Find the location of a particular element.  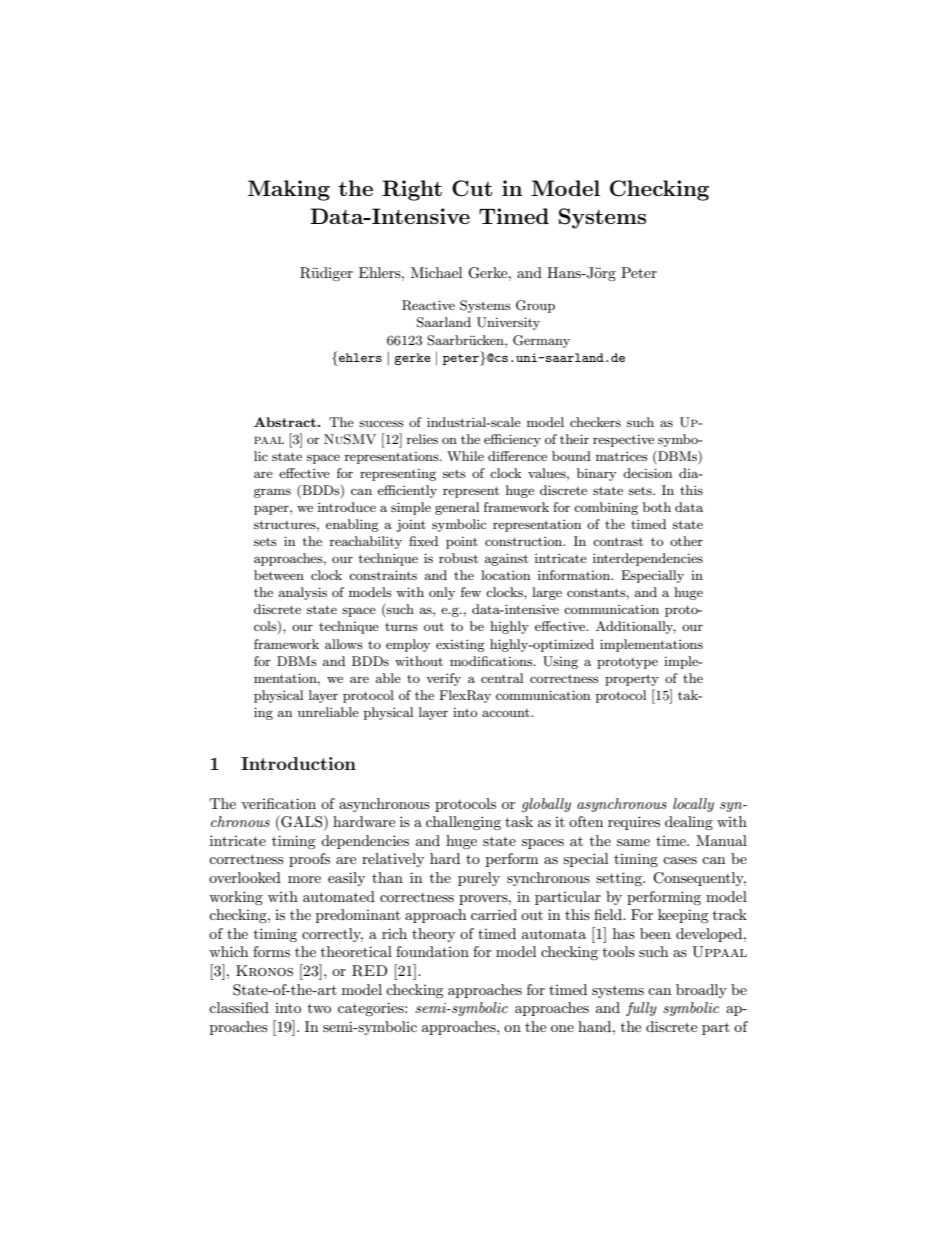

proofs is located at coordinates (309, 860).
